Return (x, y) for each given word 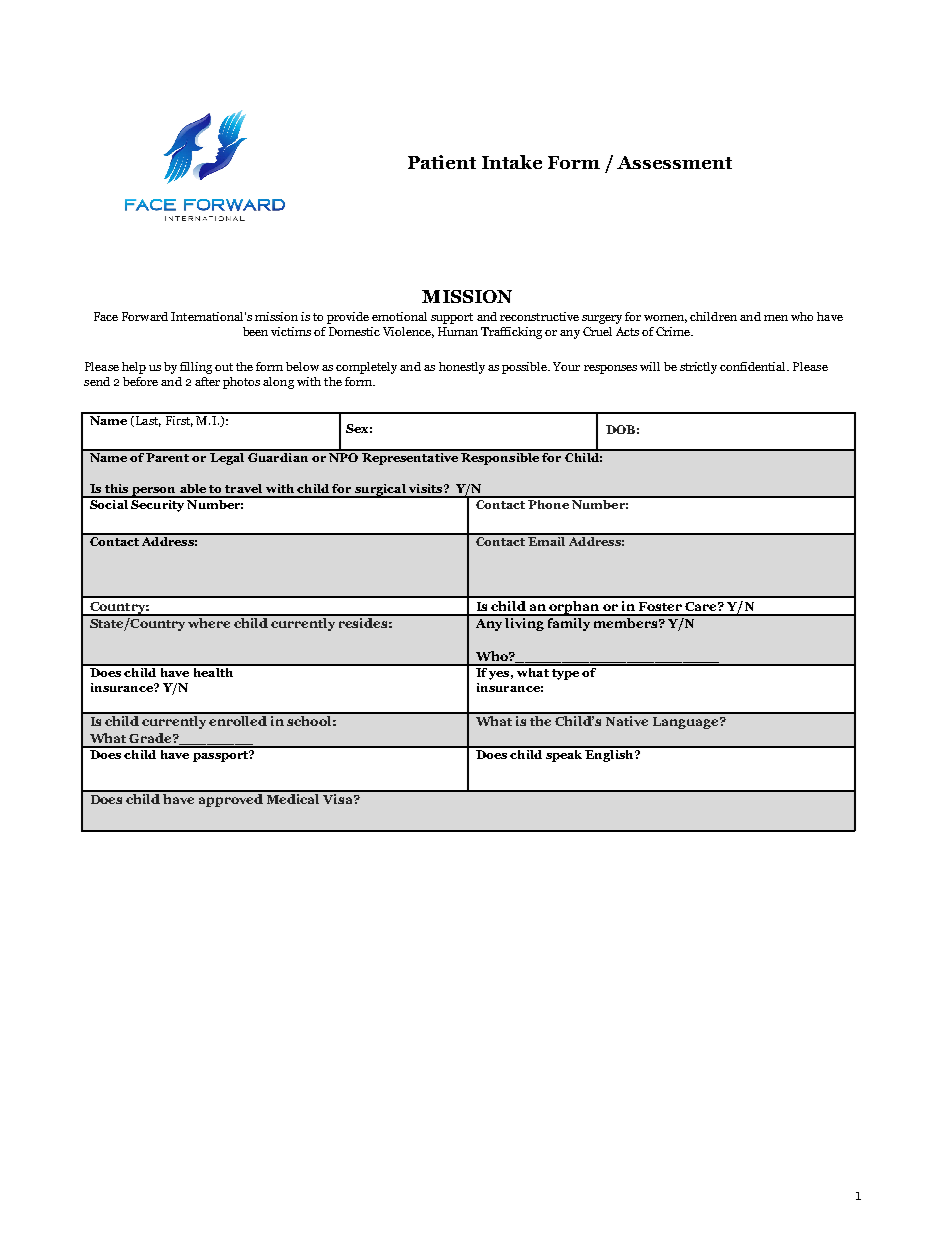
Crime (674, 331)
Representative (410, 457)
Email (547, 540)
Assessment (674, 162)
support (452, 318)
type (565, 674)
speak (564, 754)
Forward (145, 316)
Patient (442, 162)
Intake (512, 162)
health (213, 671)
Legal (227, 457)
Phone (548, 503)
